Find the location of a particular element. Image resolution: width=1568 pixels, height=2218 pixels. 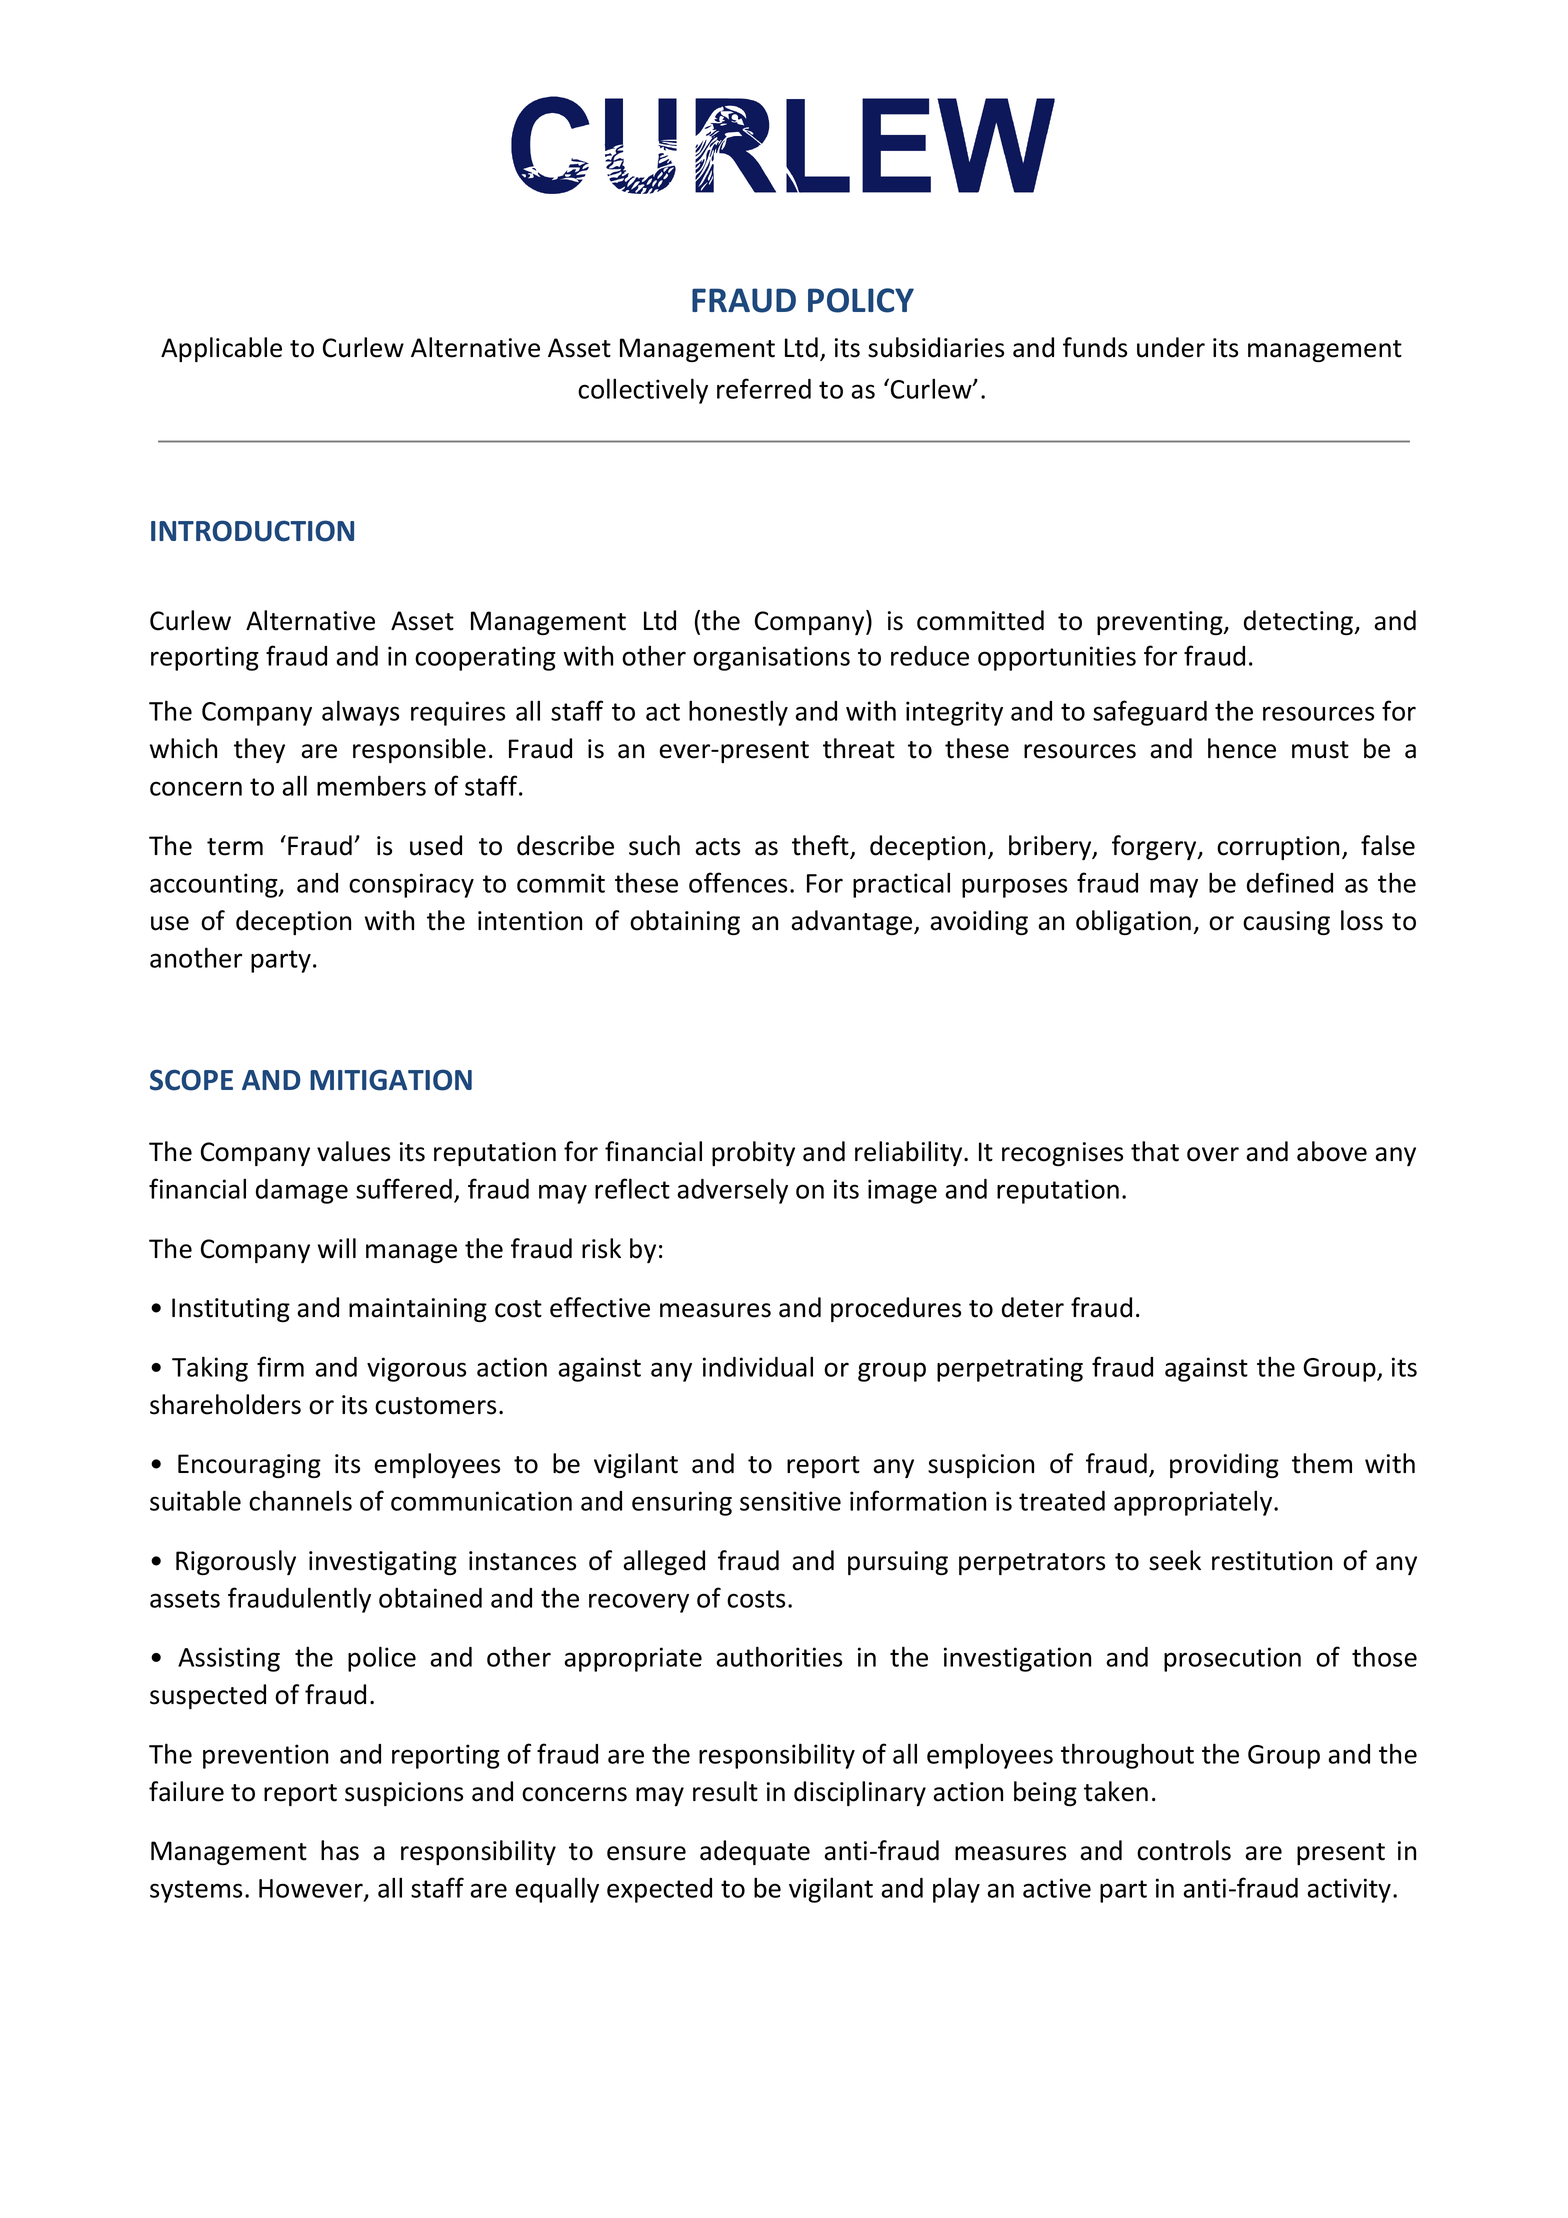

referred is located at coordinates (764, 388).
